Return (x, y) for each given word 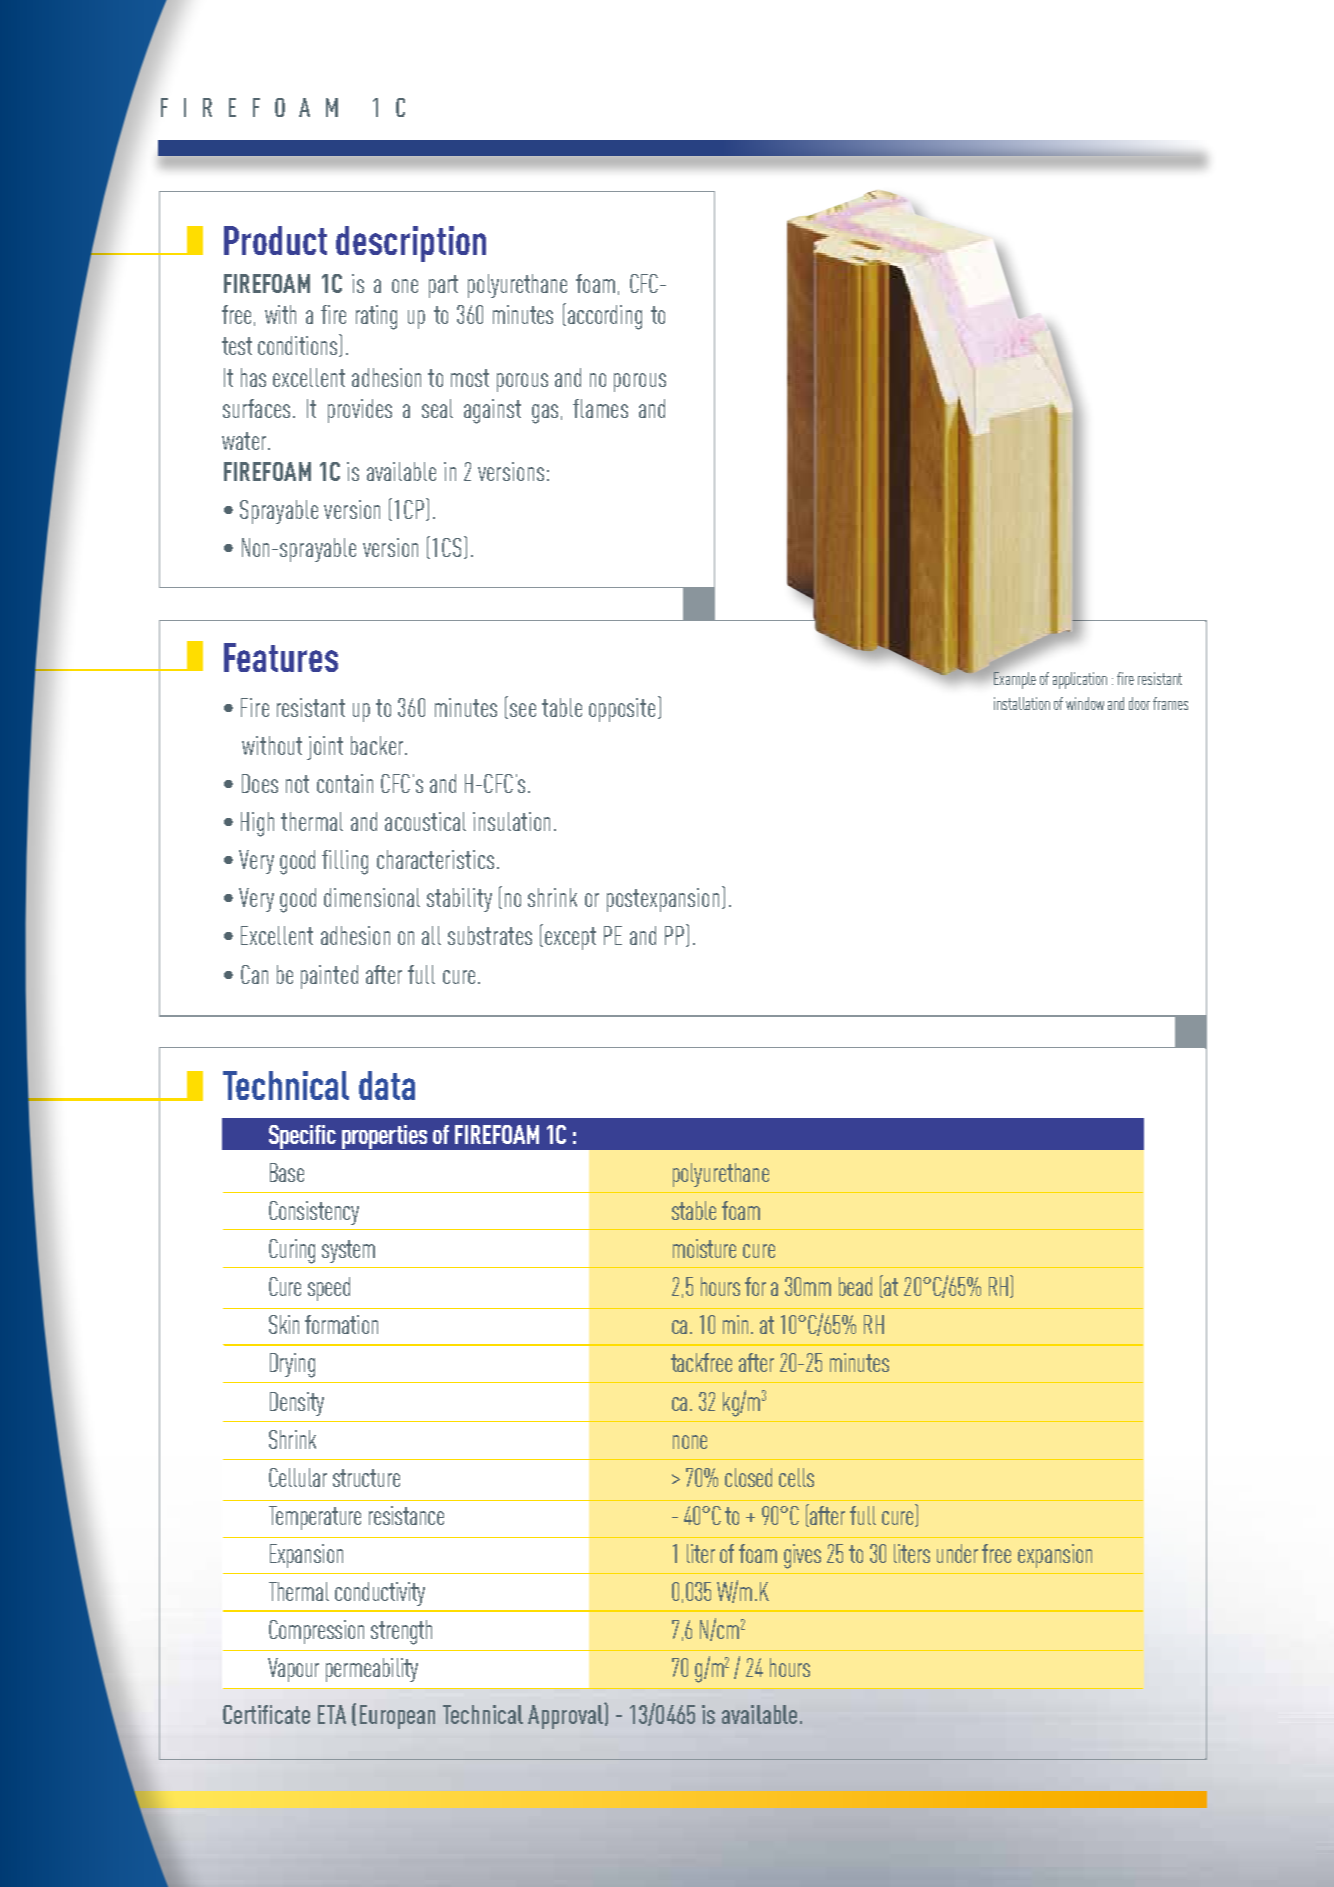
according (605, 317)
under (957, 1553)
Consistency (314, 1213)
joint (325, 748)
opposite (622, 710)
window (1085, 703)
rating (376, 317)
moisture (704, 1248)
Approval (566, 1716)
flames (600, 408)
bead (855, 1286)
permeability (372, 1670)
